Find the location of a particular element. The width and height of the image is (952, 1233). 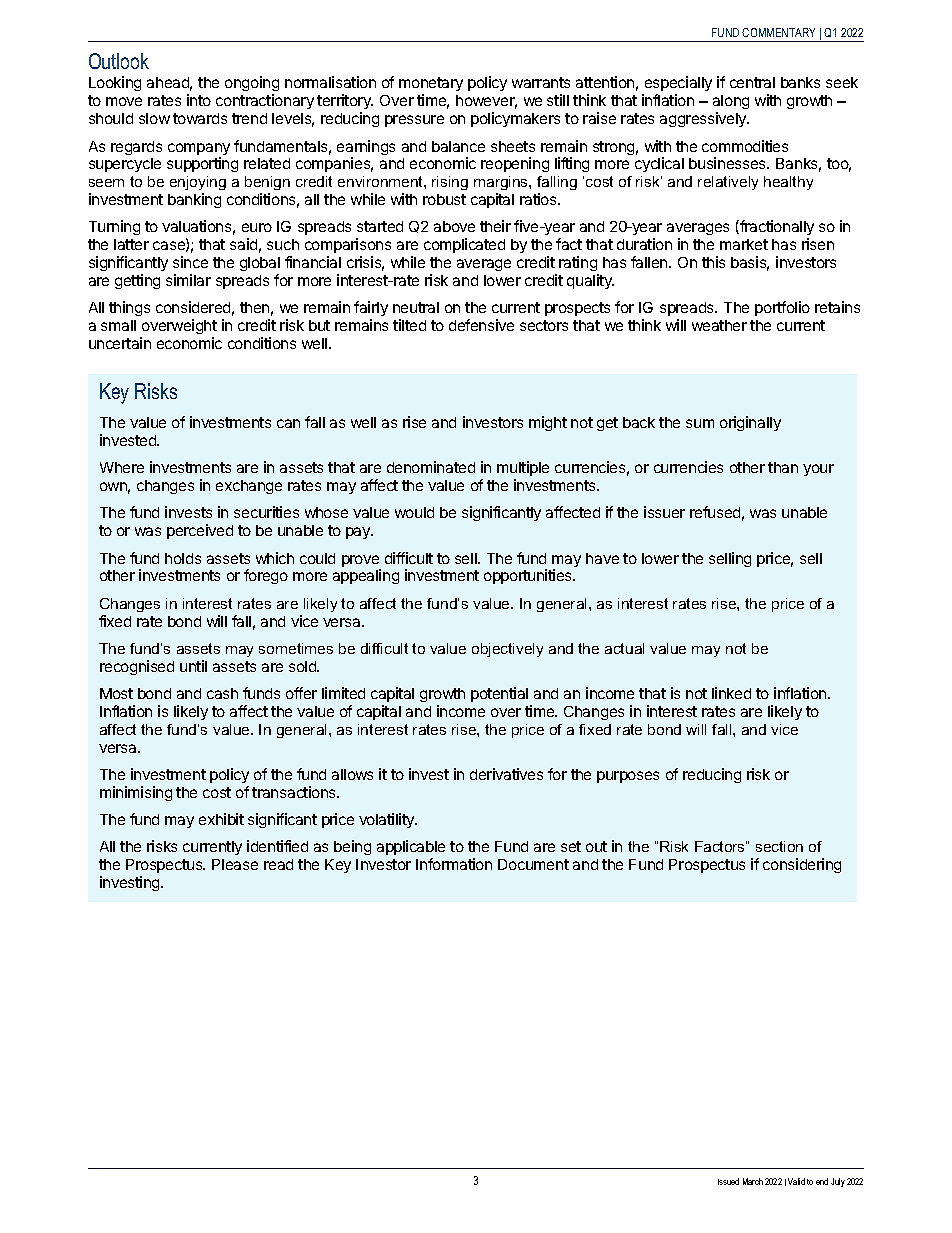

Please is located at coordinates (235, 864).
